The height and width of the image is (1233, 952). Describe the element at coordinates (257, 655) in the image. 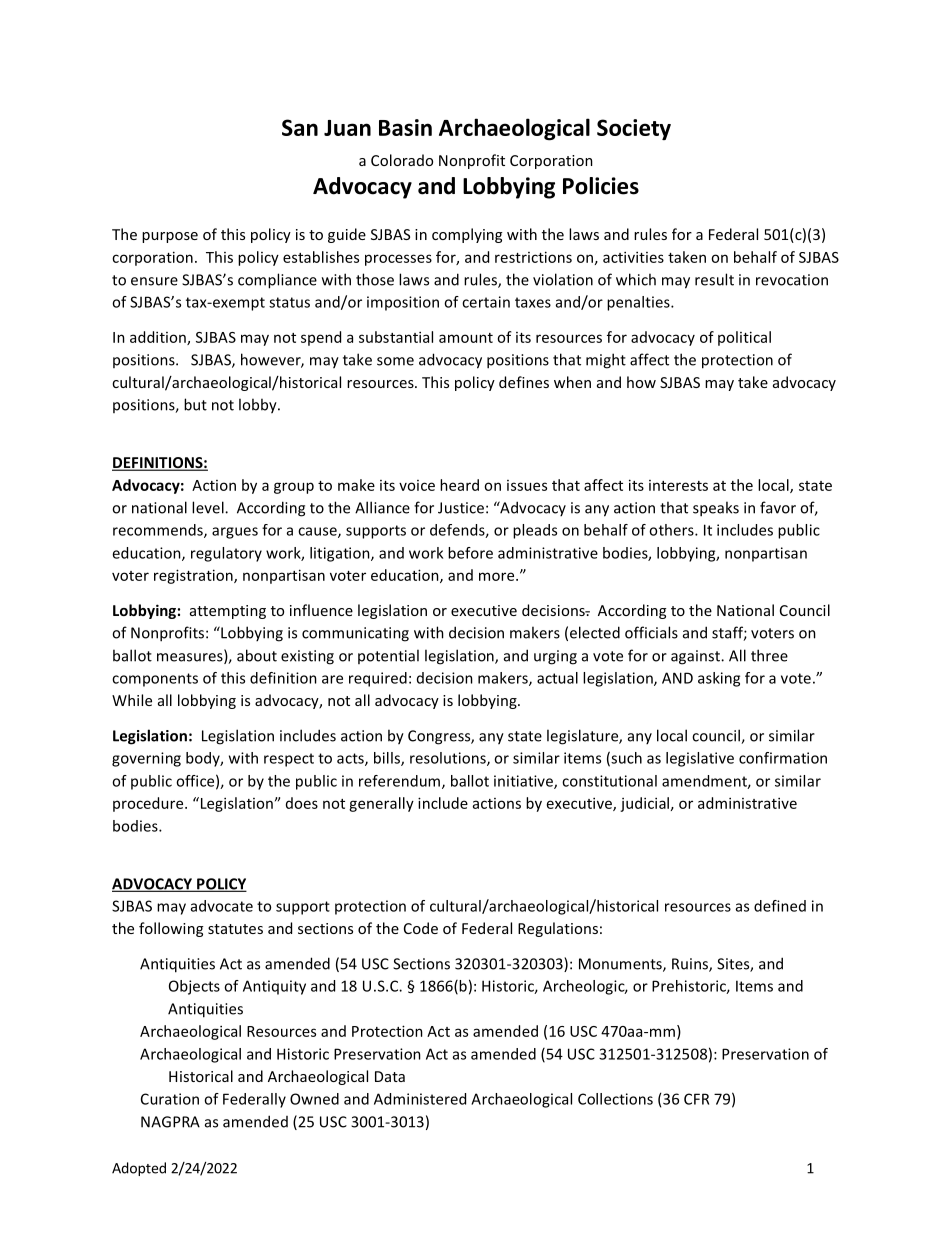

I see `about` at that location.
